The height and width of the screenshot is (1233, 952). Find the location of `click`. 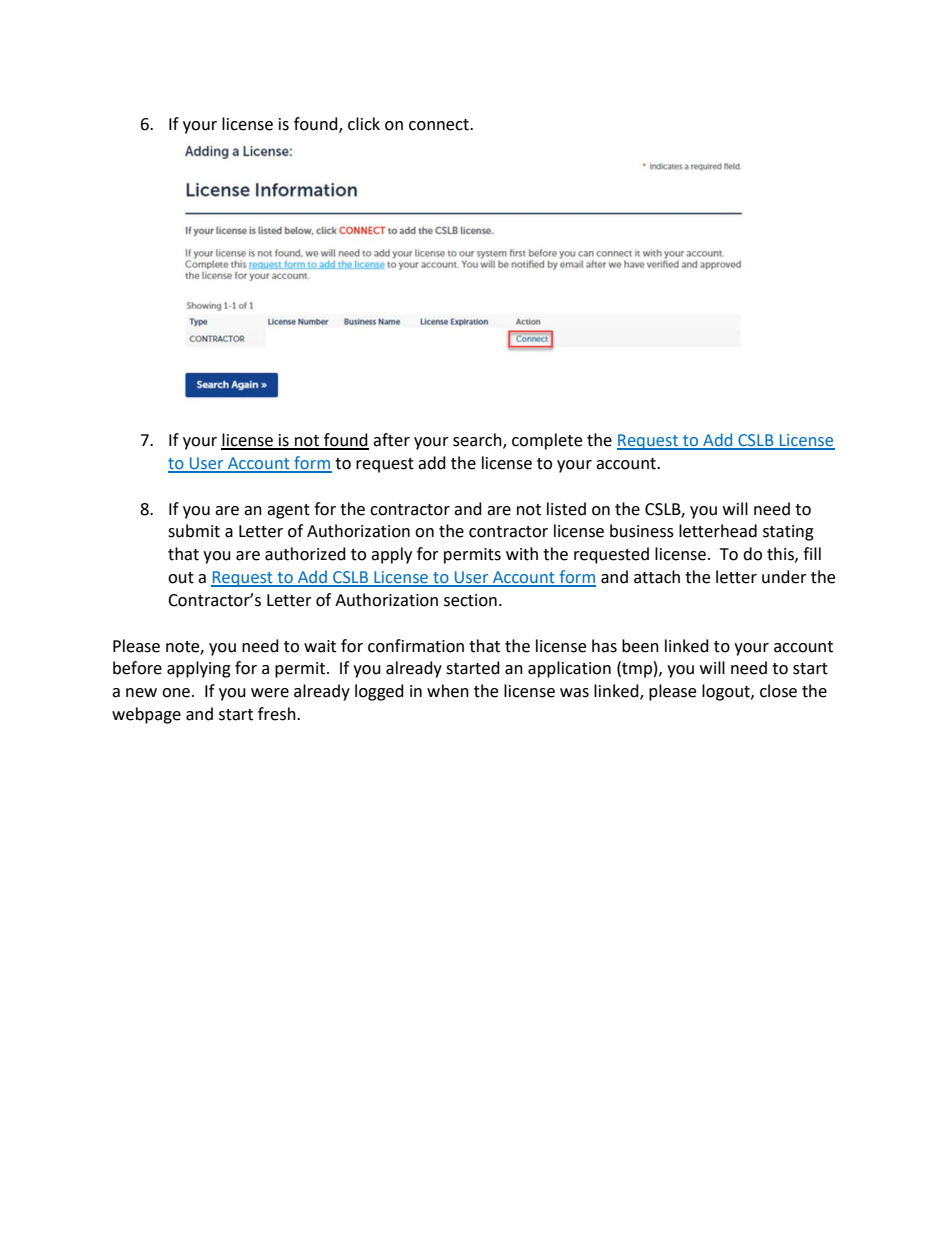

click is located at coordinates (364, 124).
